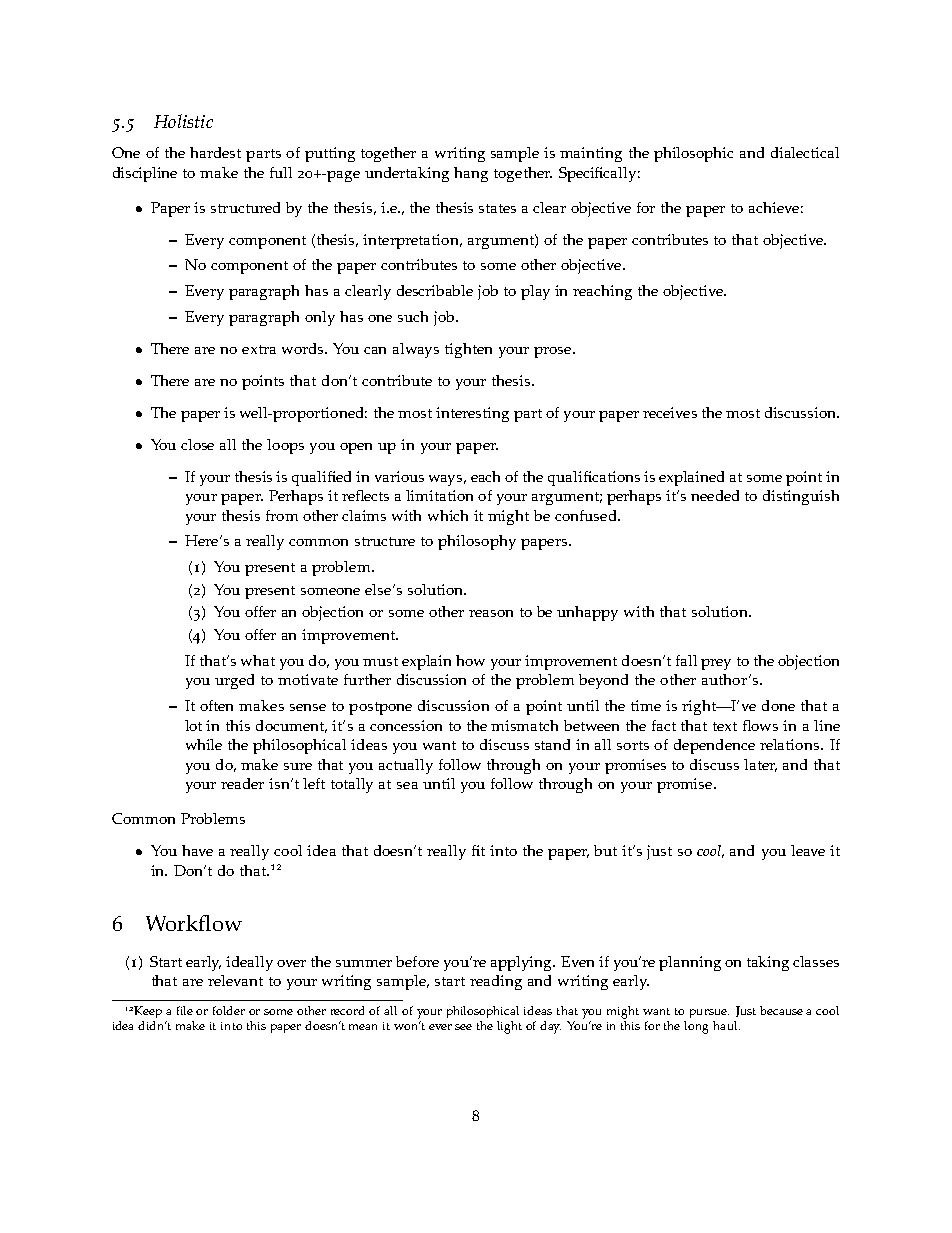  Describe the element at coordinates (715, 495) in the screenshot. I see `needed` at that location.
